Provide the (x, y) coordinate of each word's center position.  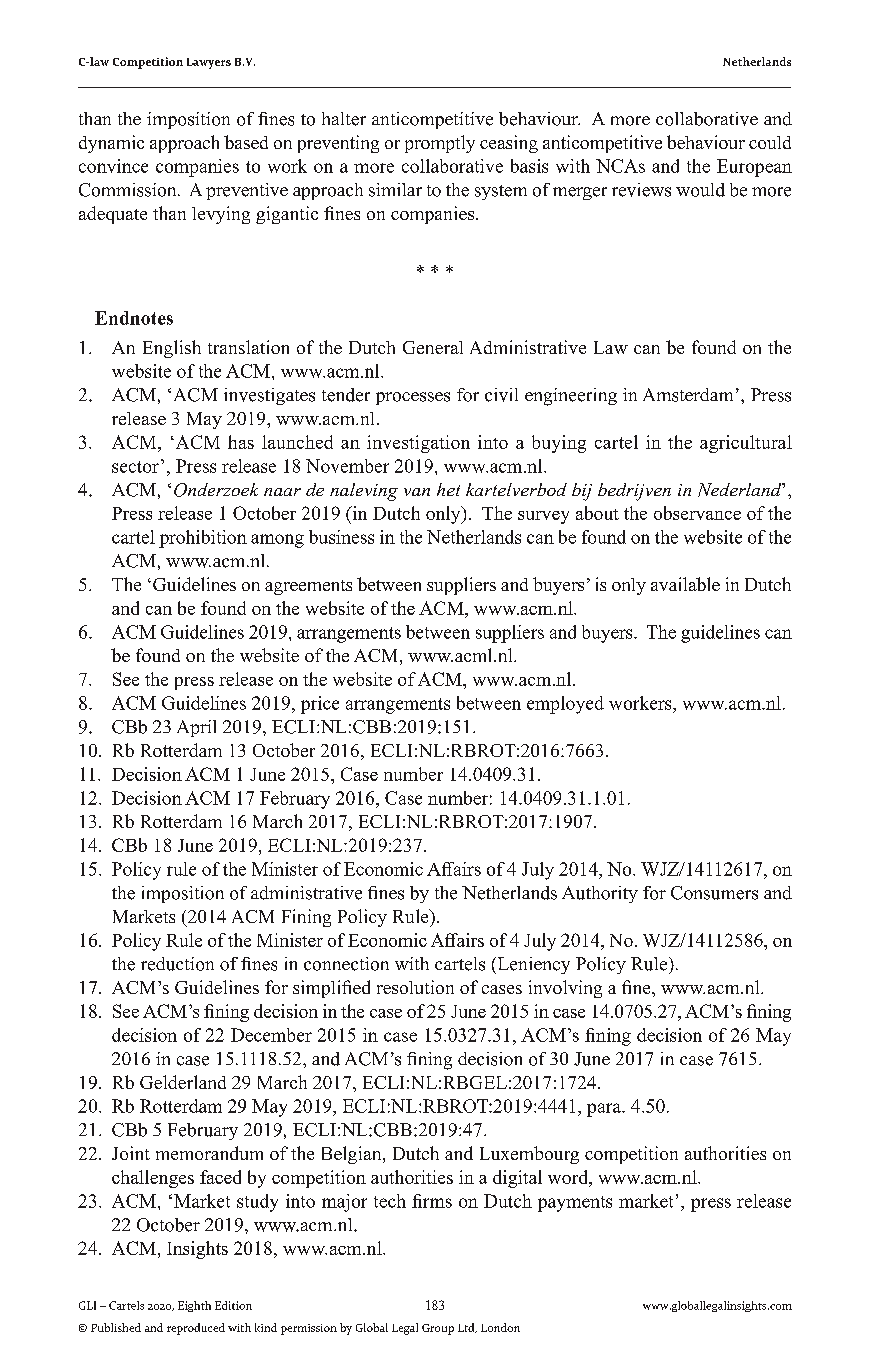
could (770, 142)
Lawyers (209, 63)
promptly (440, 144)
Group (438, 1329)
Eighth (194, 1306)
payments (575, 1204)
